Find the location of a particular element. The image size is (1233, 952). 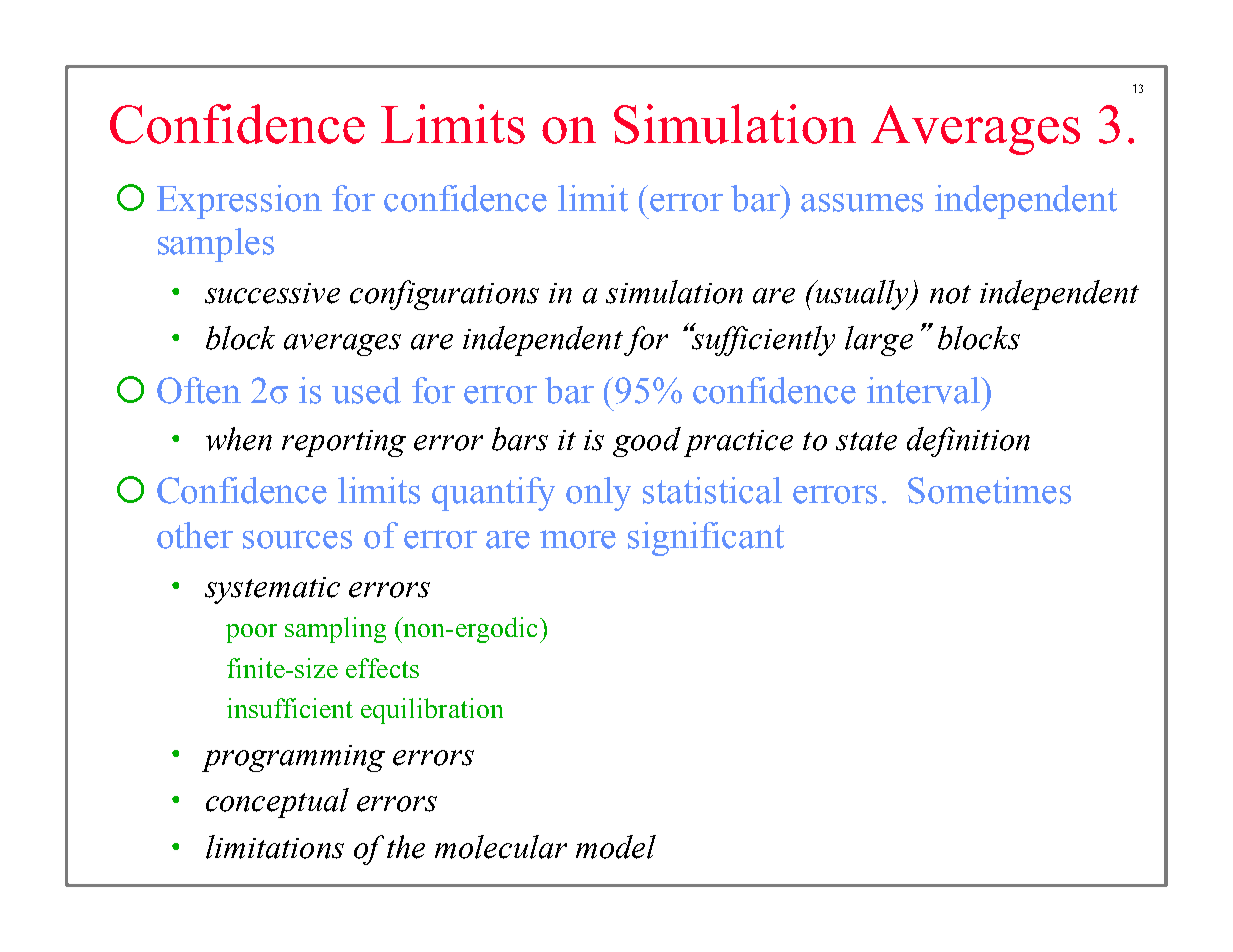

more is located at coordinates (578, 539).
